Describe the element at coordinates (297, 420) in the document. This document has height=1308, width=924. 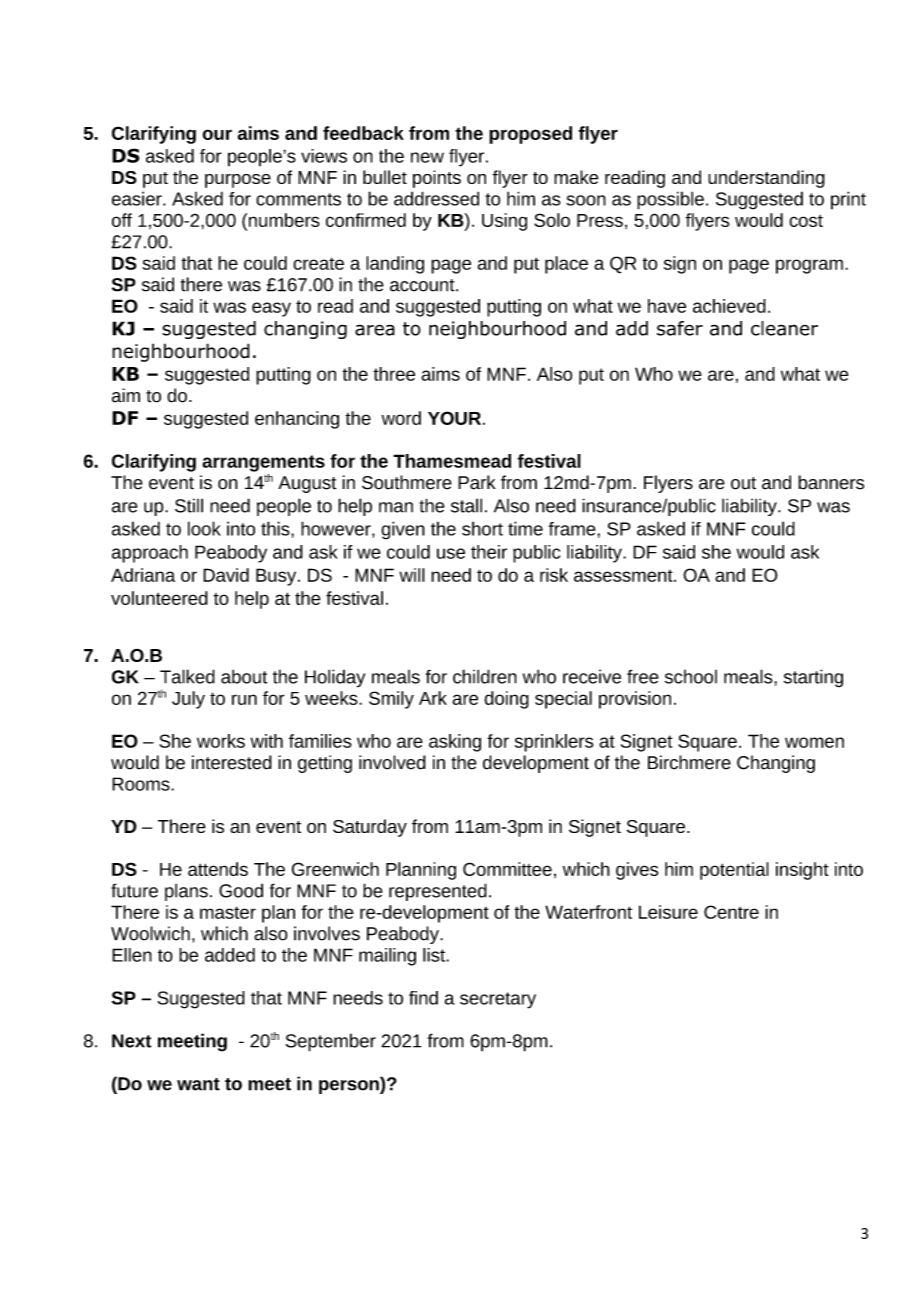
I see `enhancing` at that location.
